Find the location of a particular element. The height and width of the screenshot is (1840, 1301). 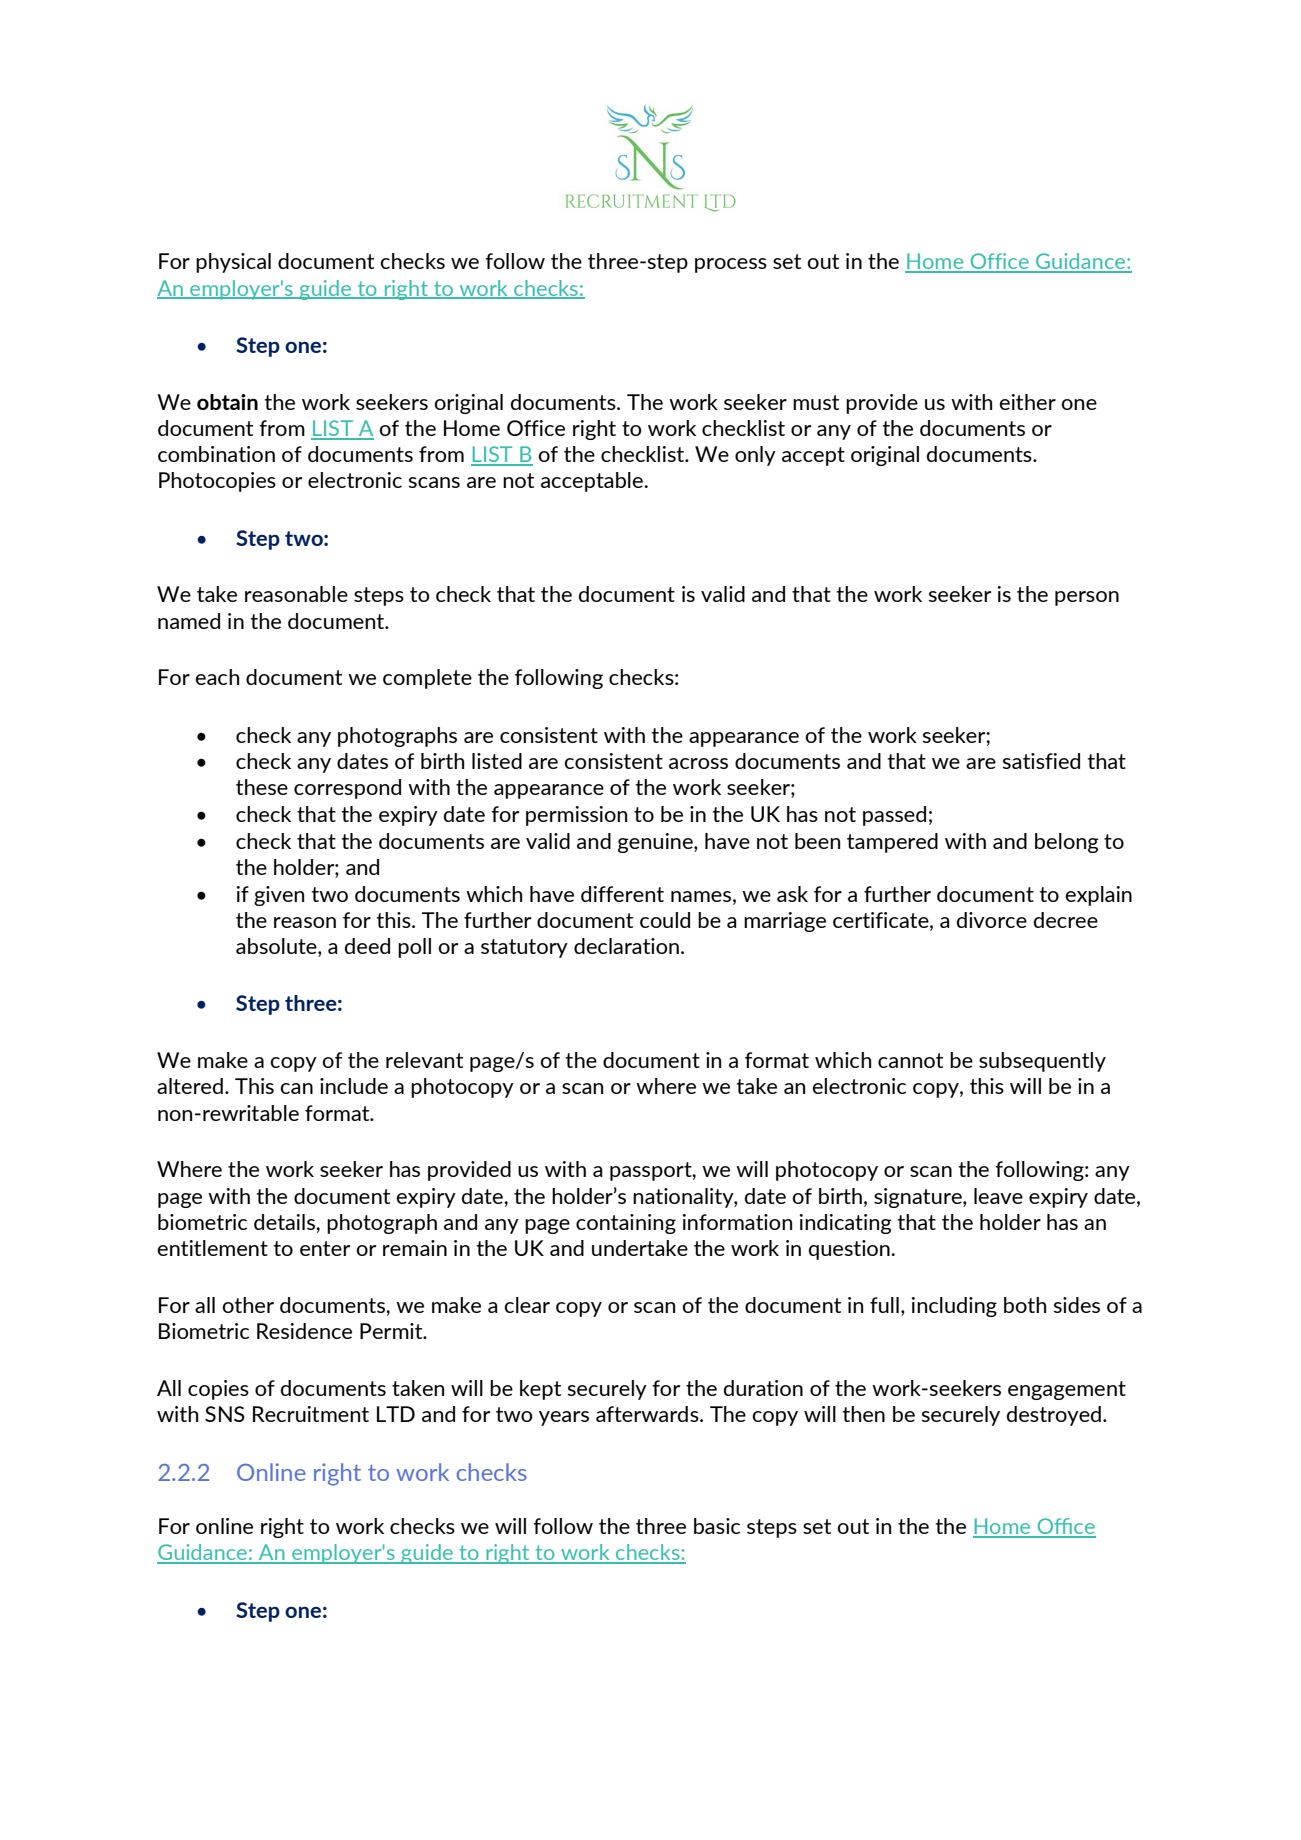

include is located at coordinates (354, 1086).
